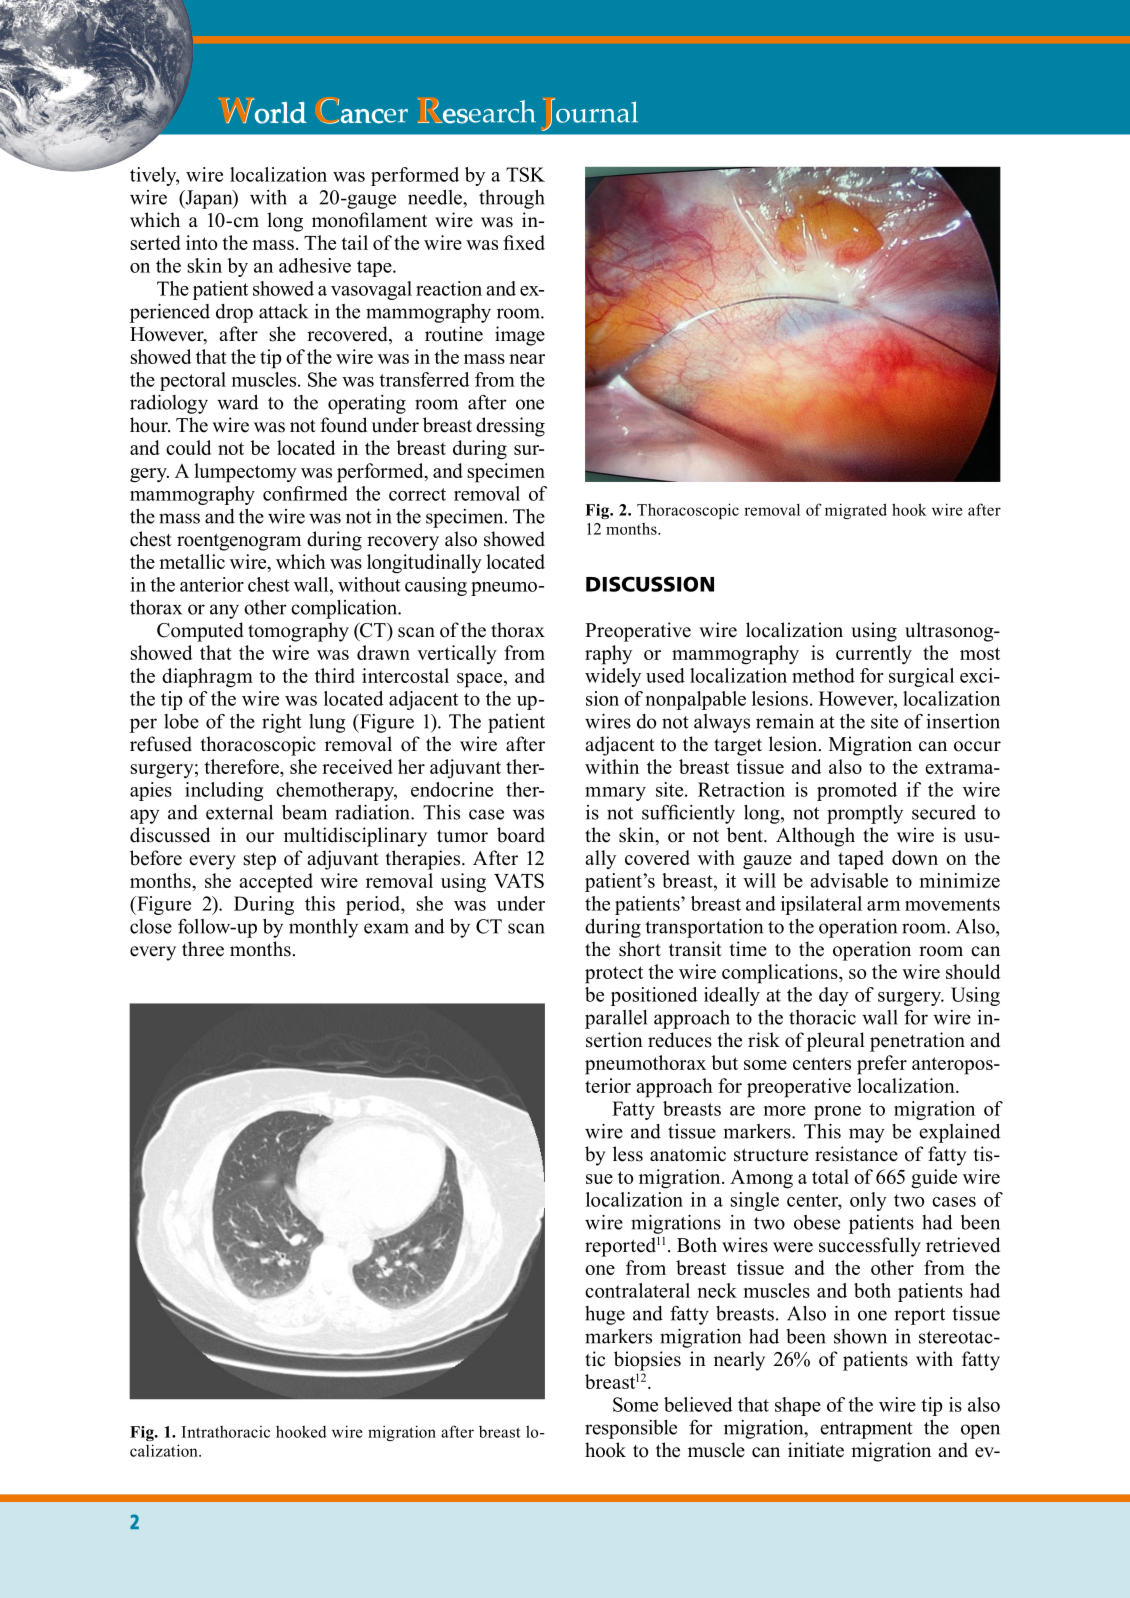 The height and width of the screenshot is (1598, 1130). I want to click on through, so click(512, 199).
